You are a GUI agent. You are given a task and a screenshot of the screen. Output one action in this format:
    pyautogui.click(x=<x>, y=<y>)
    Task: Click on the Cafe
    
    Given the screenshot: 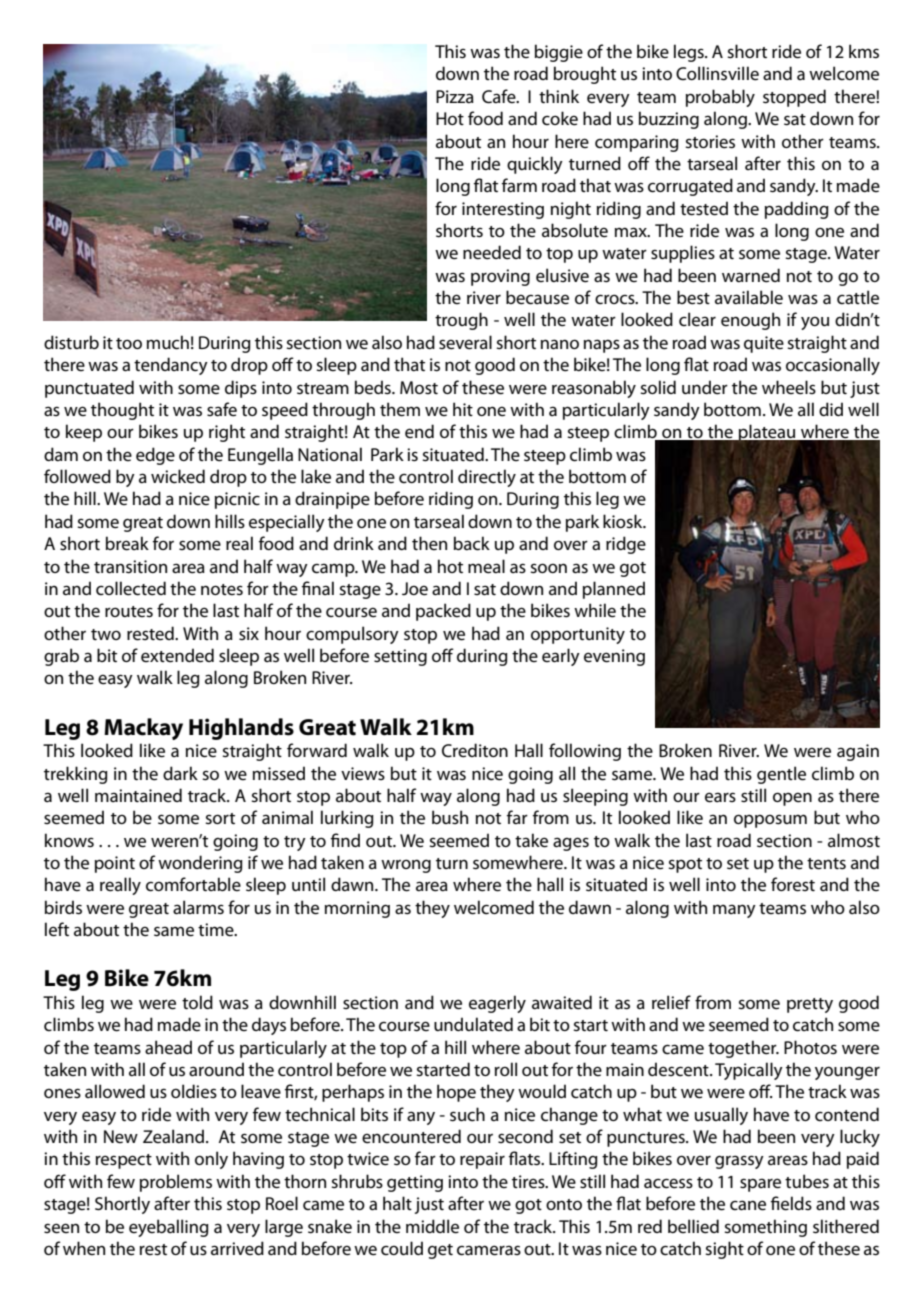 What is the action you would take?
    pyautogui.click(x=500, y=96)
